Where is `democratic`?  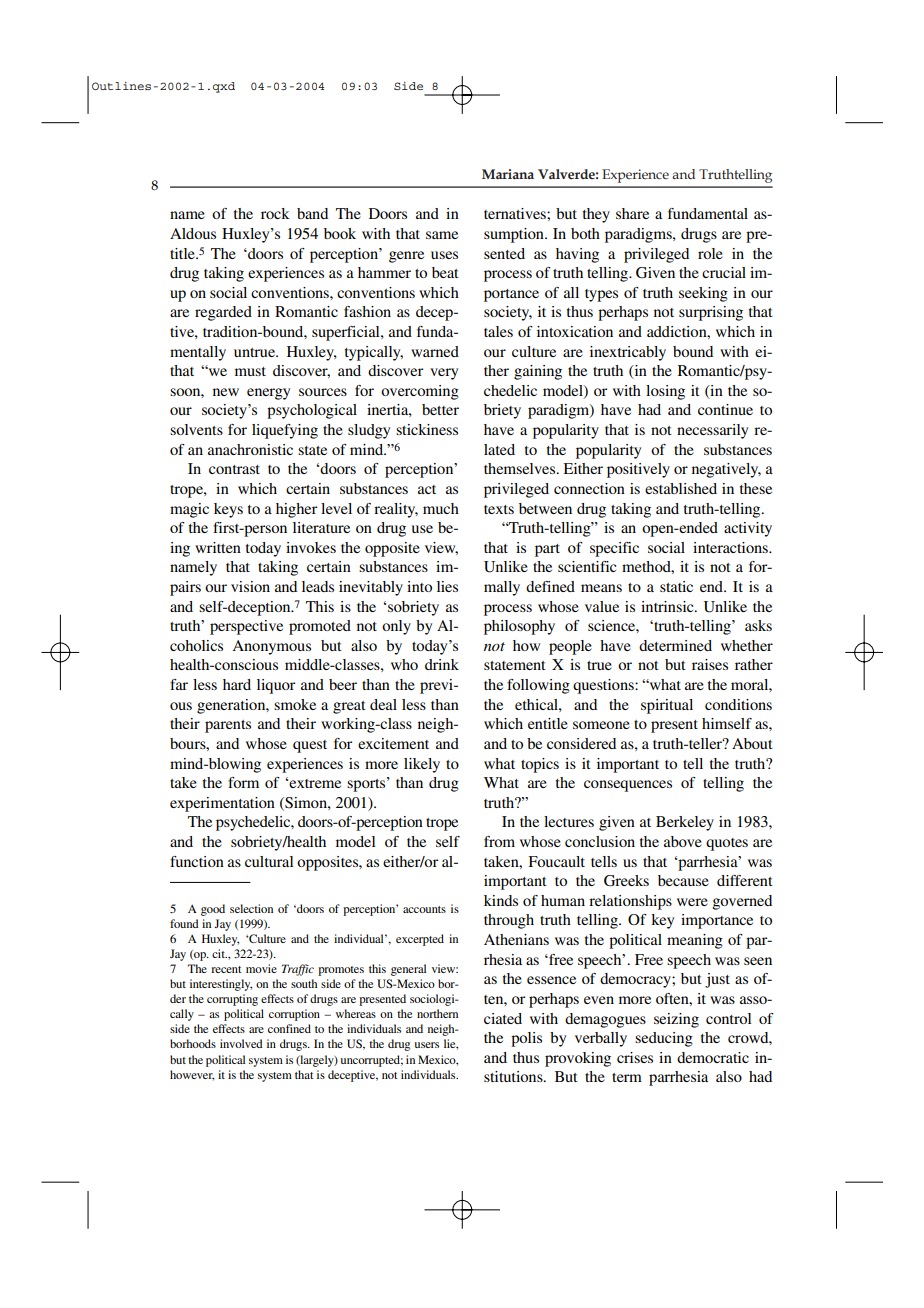
democratic is located at coordinates (713, 1057).
